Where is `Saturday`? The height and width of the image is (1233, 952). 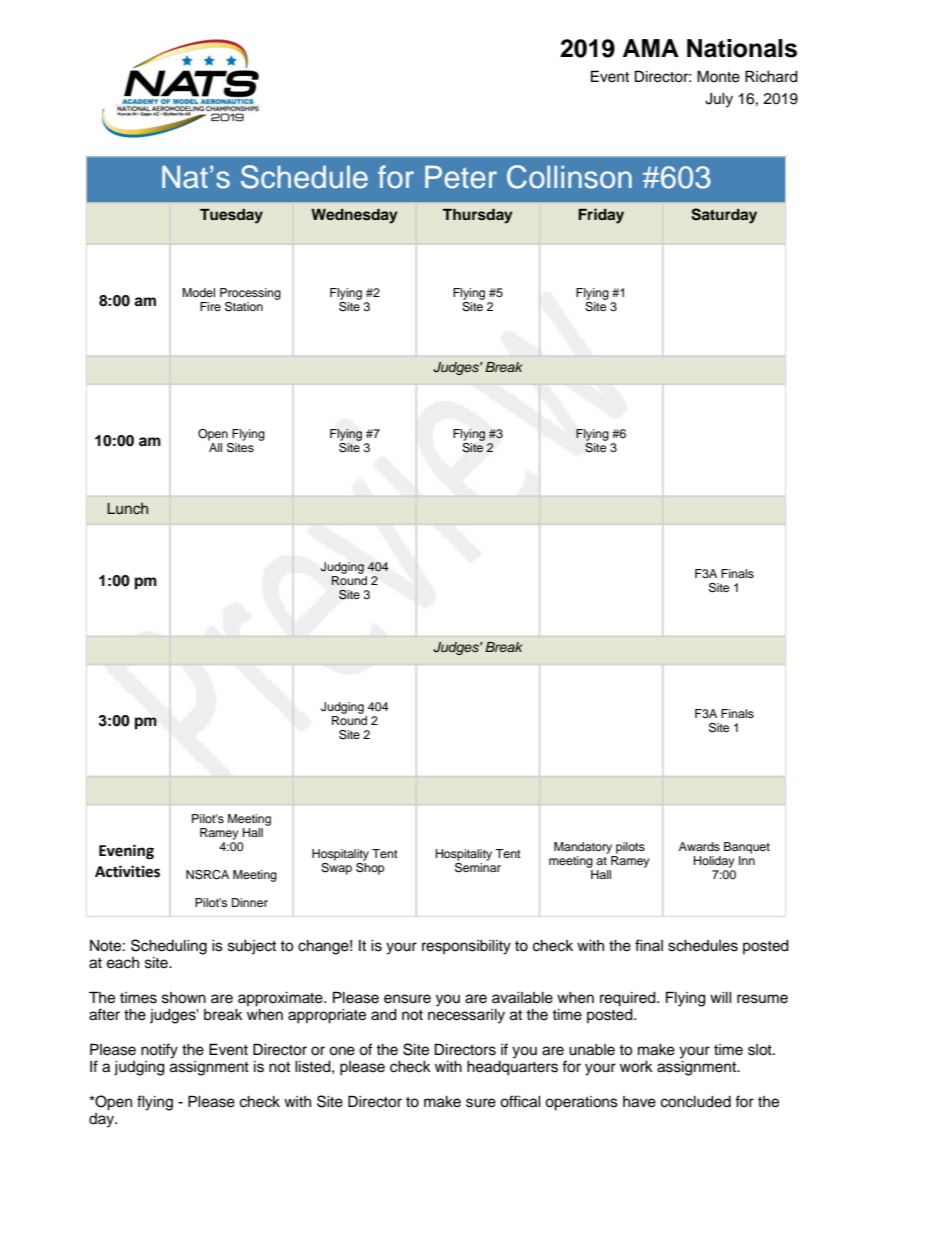 Saturday is located at coordinates (724, 216).
